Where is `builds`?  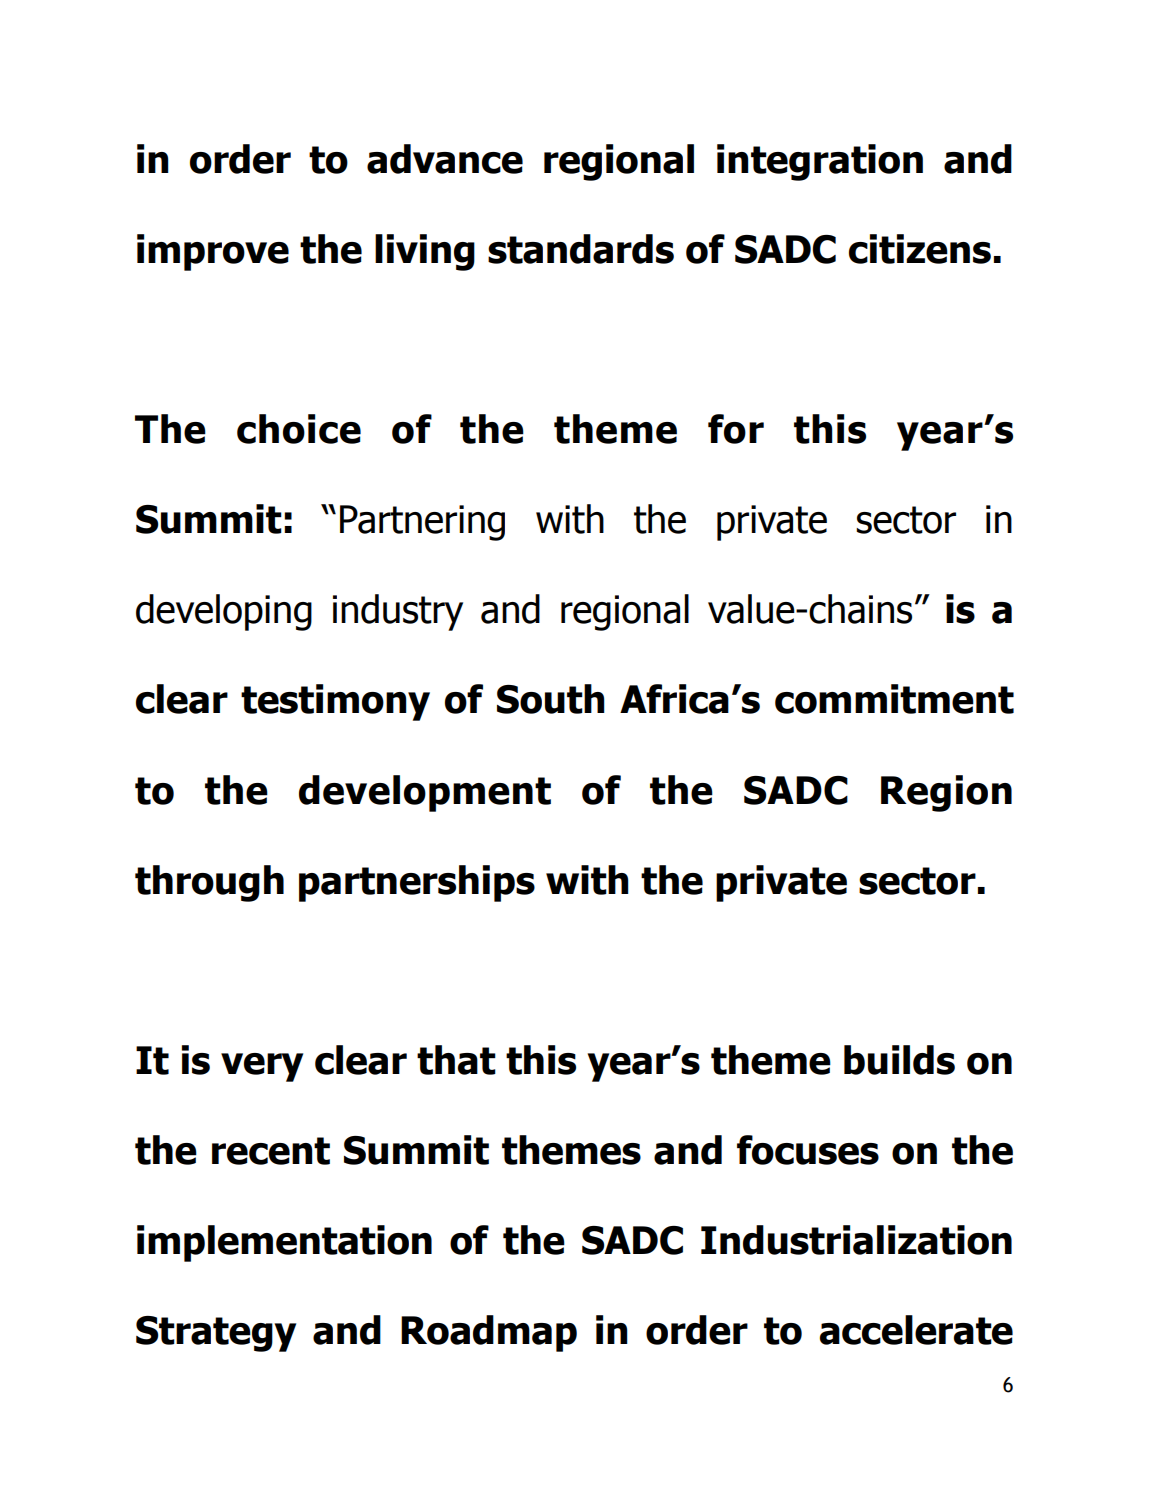 builds is located at coordinates (899, 1060).
